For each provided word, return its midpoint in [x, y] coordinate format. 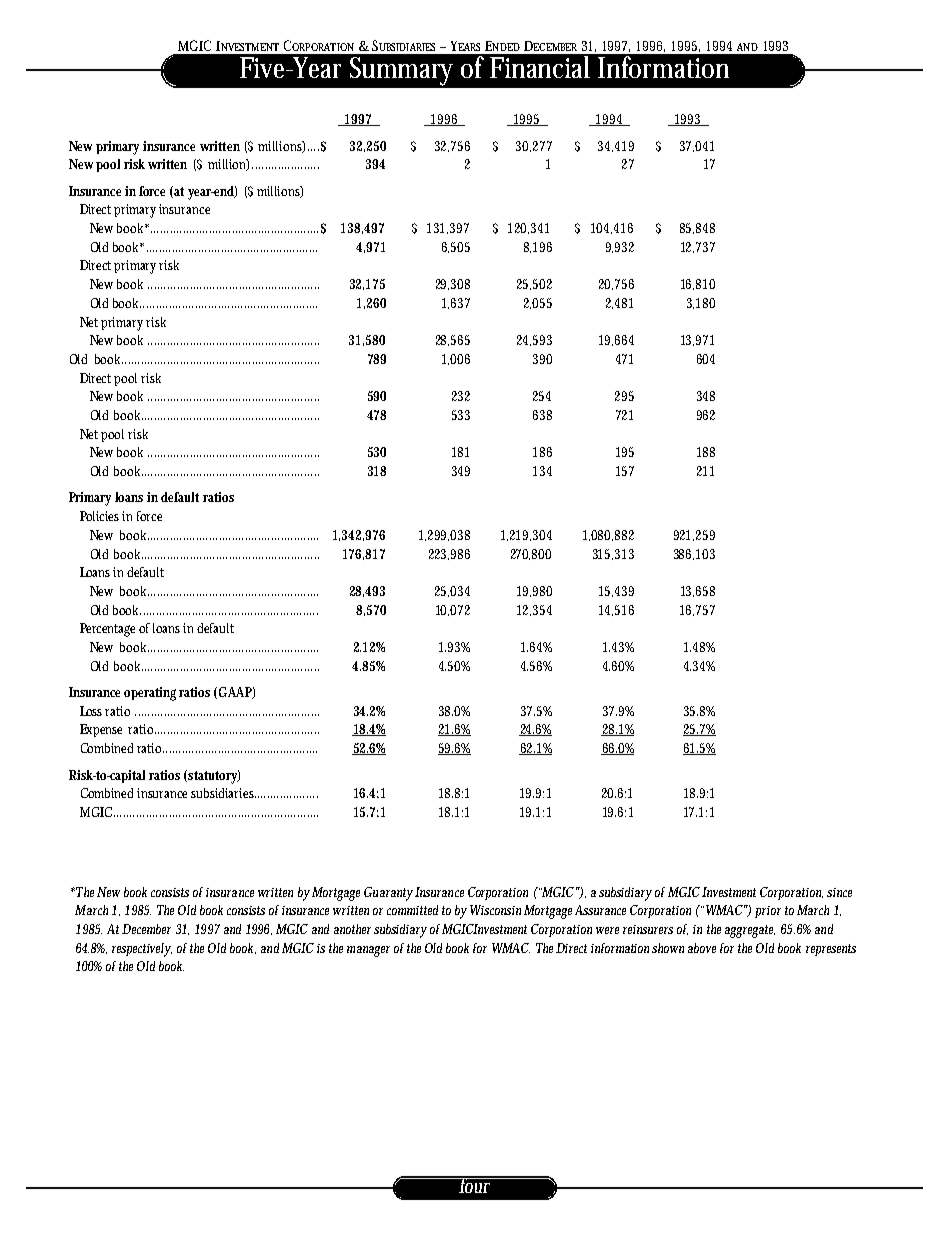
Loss [93, 711]
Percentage [110, 630]
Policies [101, 516]
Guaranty [388, 894]
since [839, 892]
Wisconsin [495, 910]
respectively [142, 950]
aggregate [750, 931]
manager [368, 951]
